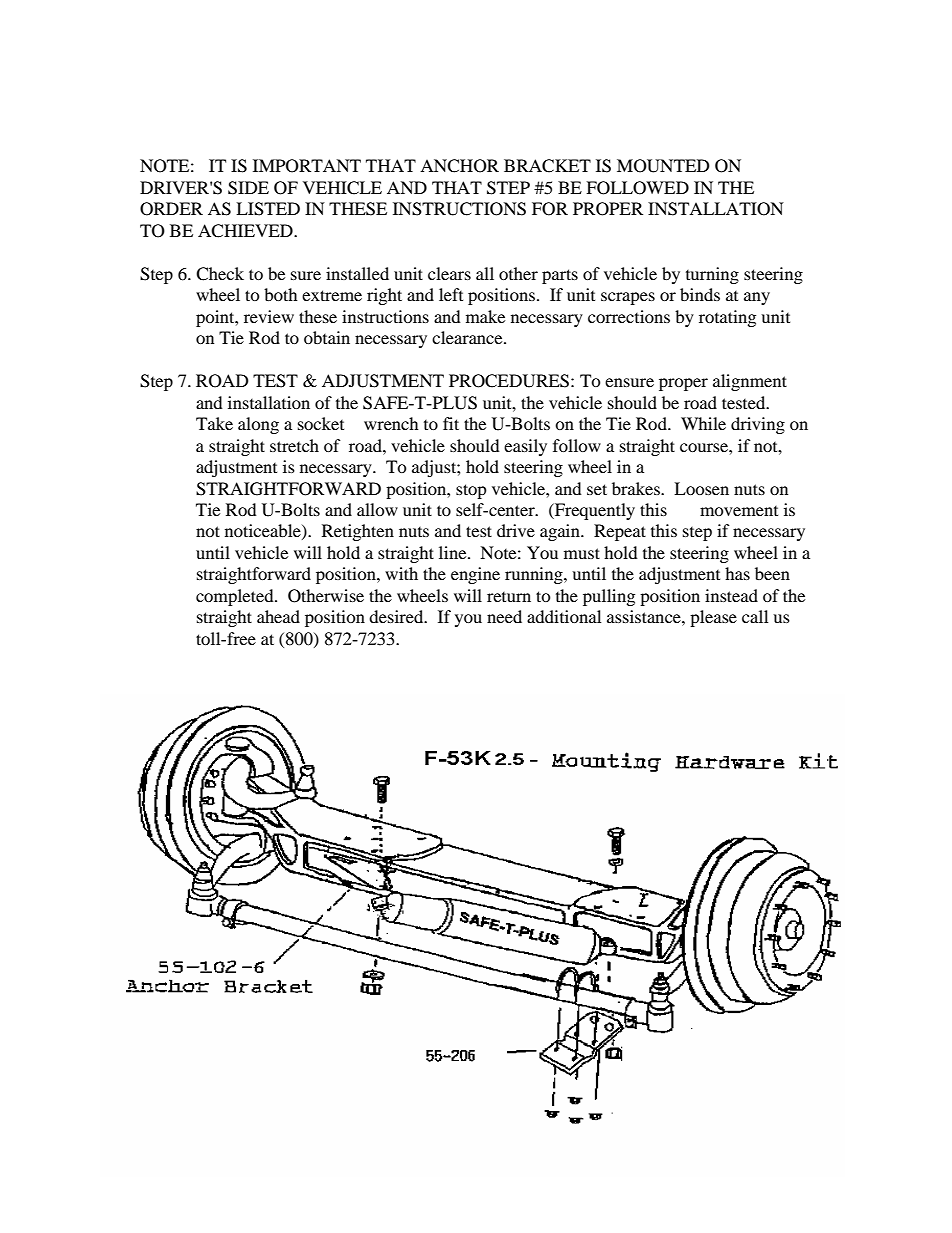  Describe the element at coordinates (307, 166) in the screenshot. I see `IMPORTANT` at that location.
